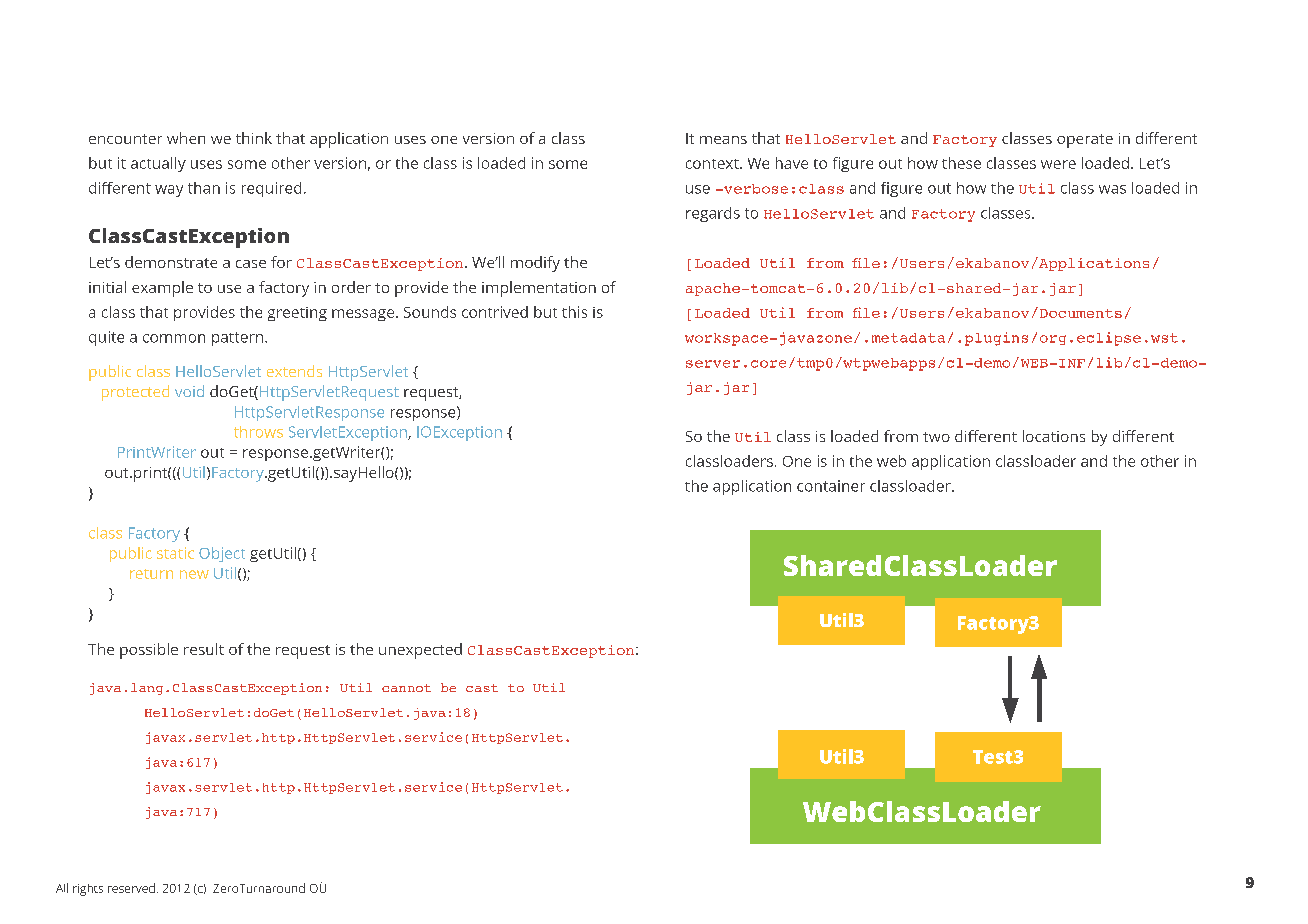 The height and width of the page is (924, 1308). Describe the element at coordinates (158, 164) in the page. I see `actually` at that location.
